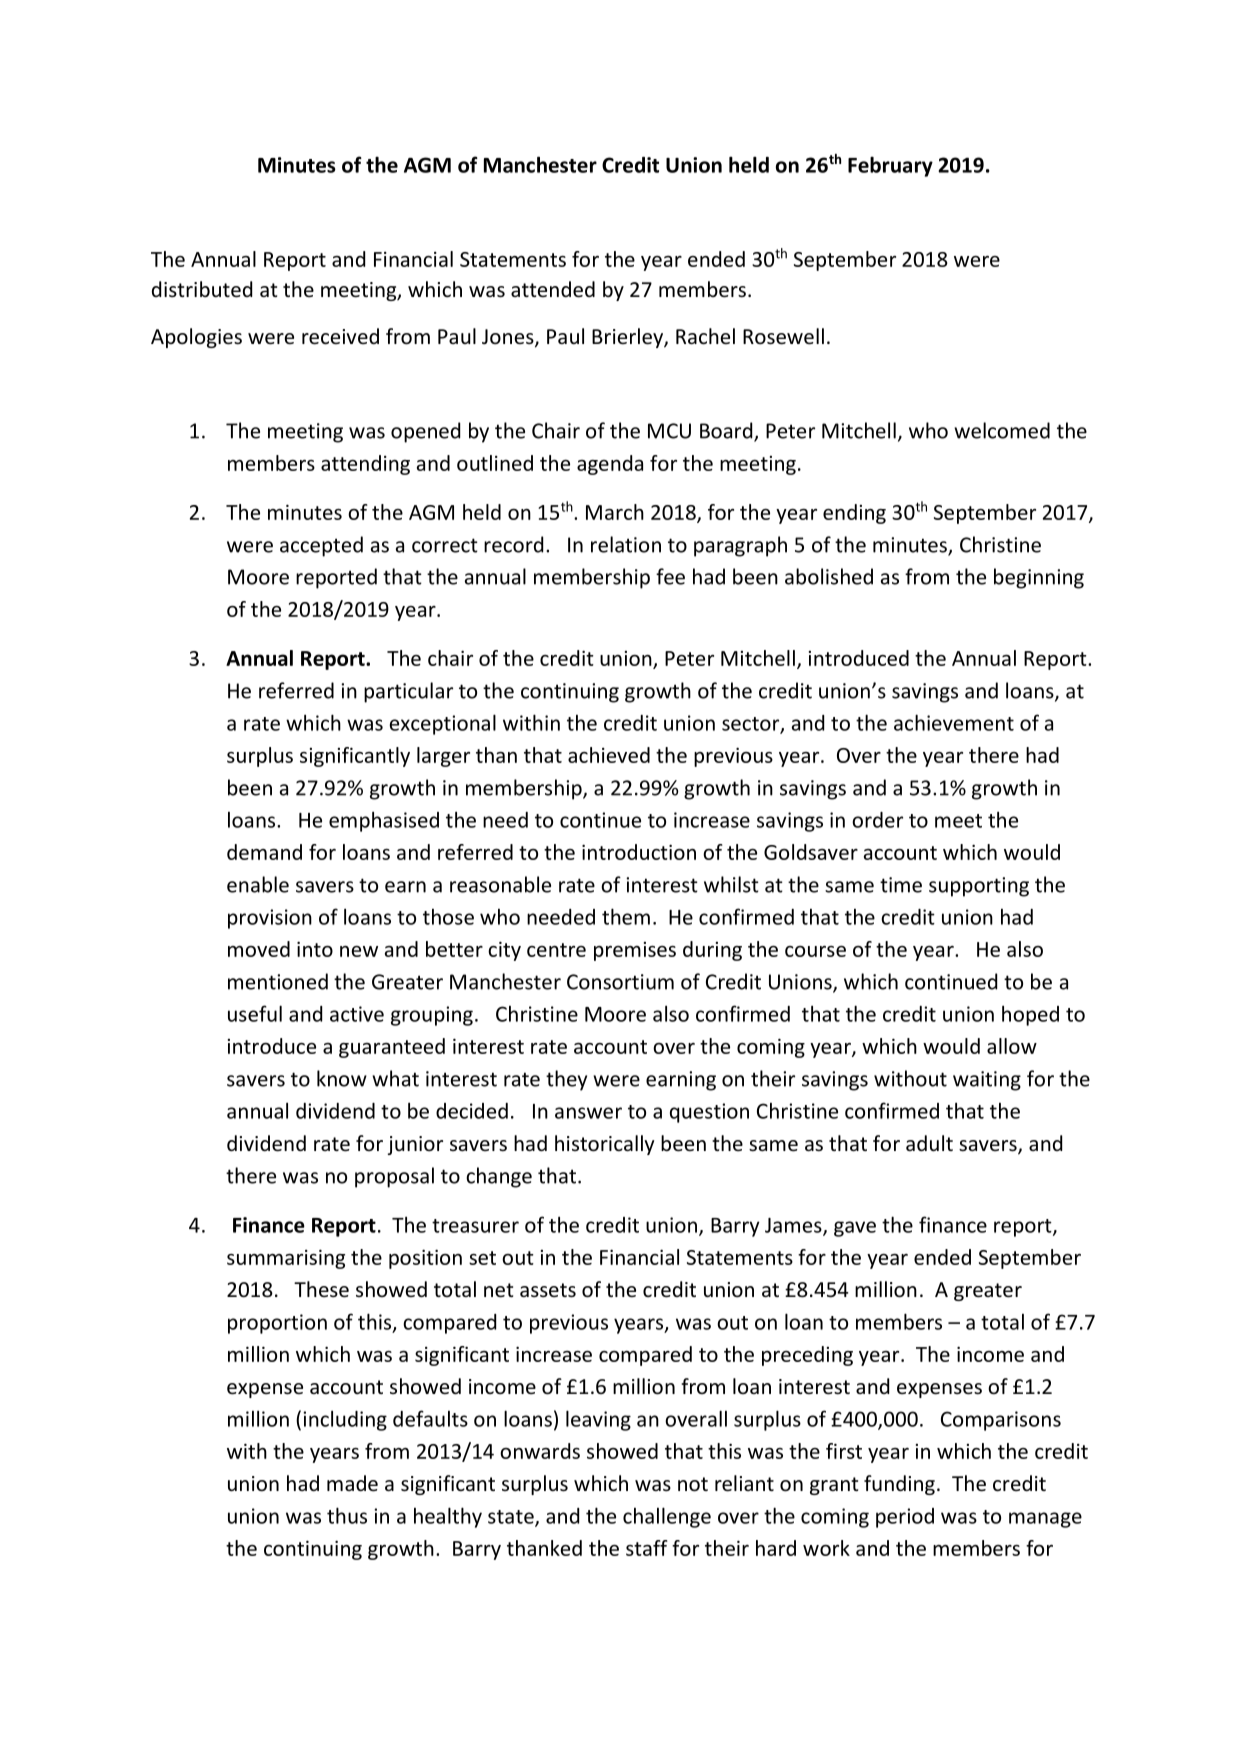 This document has width=1247, height=1763. Describe the element at coordinates (264, 852) in the document. I see `demand` at that location.
